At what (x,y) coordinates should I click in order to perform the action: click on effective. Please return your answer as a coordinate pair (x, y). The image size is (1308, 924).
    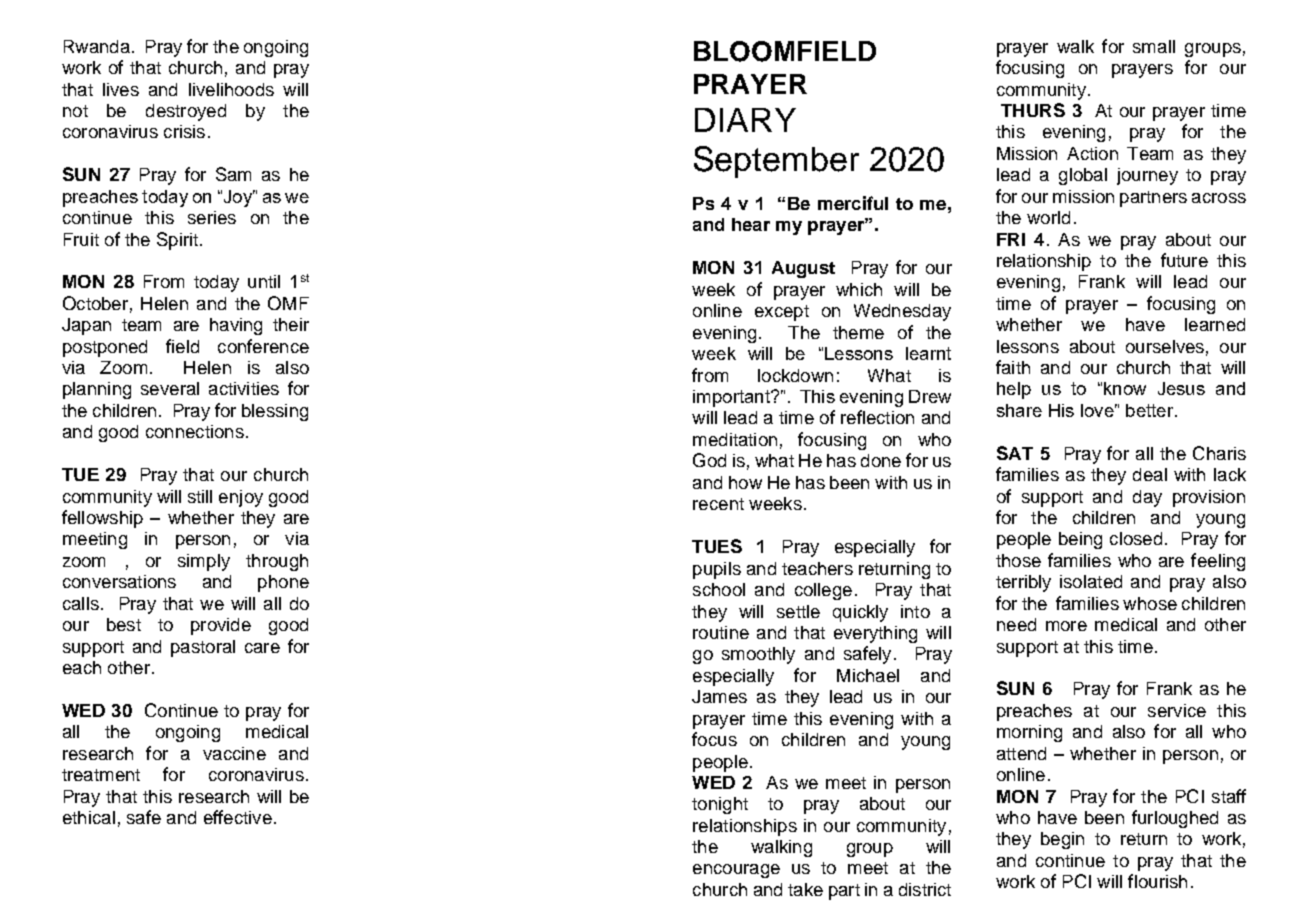
    Looking at the image, I should click on (238, 817).
